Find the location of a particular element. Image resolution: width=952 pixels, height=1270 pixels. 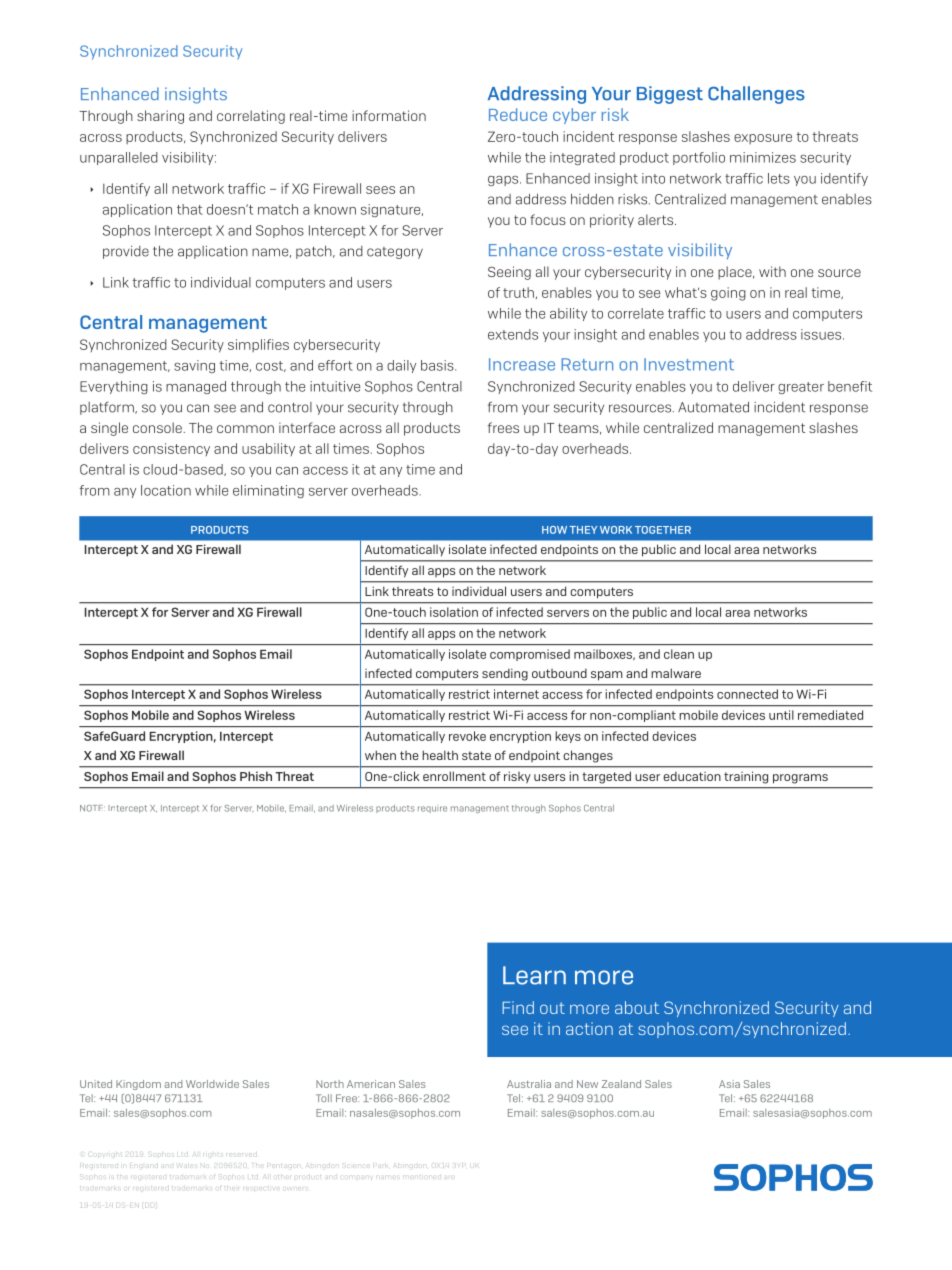

basis is located at coordinates (438, 365).
